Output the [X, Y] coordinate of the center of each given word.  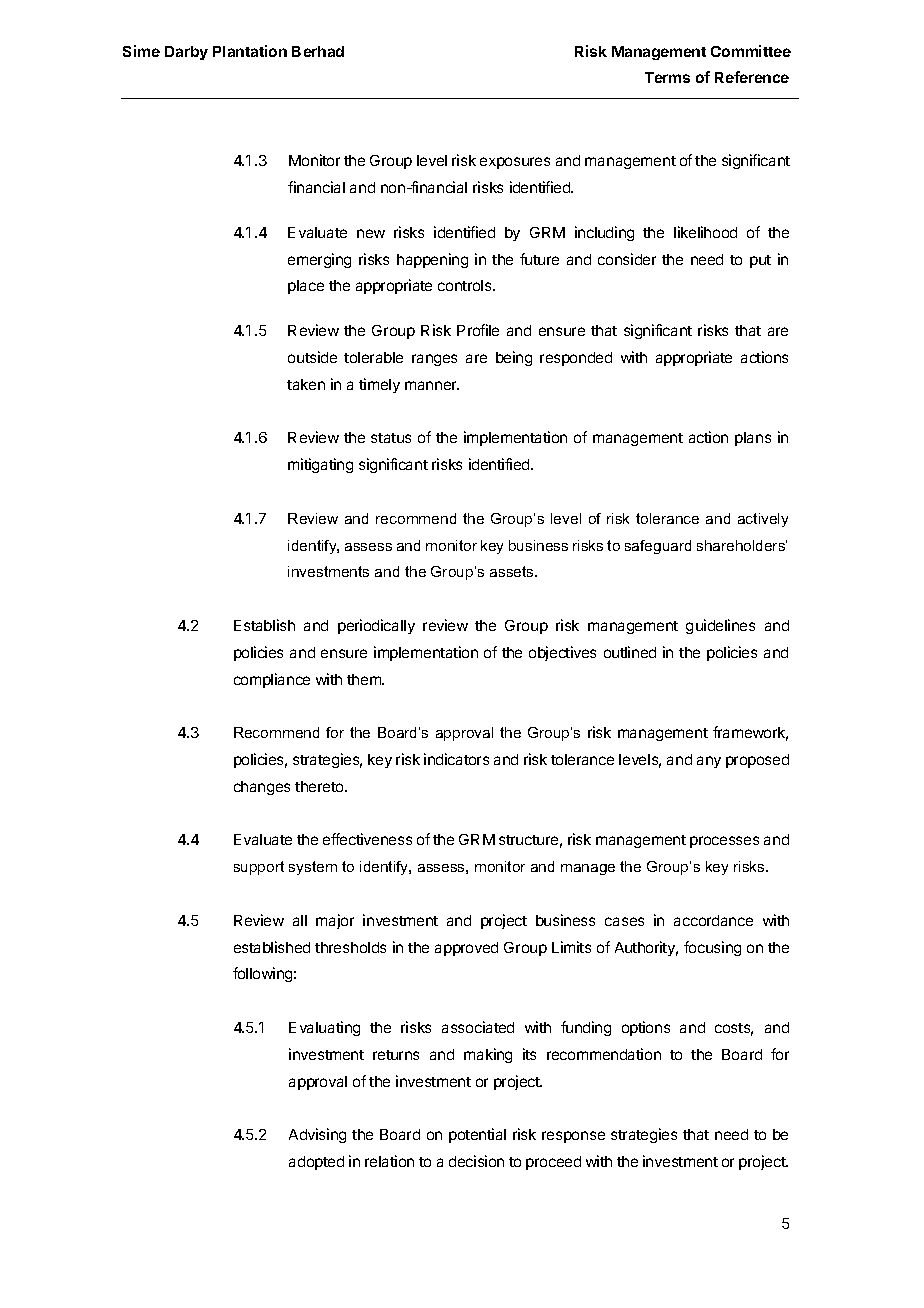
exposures [515, 163]
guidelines [720, 626]
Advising [317, 1135]
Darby [186, 53]
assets [513, 571]
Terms [667, 77]
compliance [272, 680]
